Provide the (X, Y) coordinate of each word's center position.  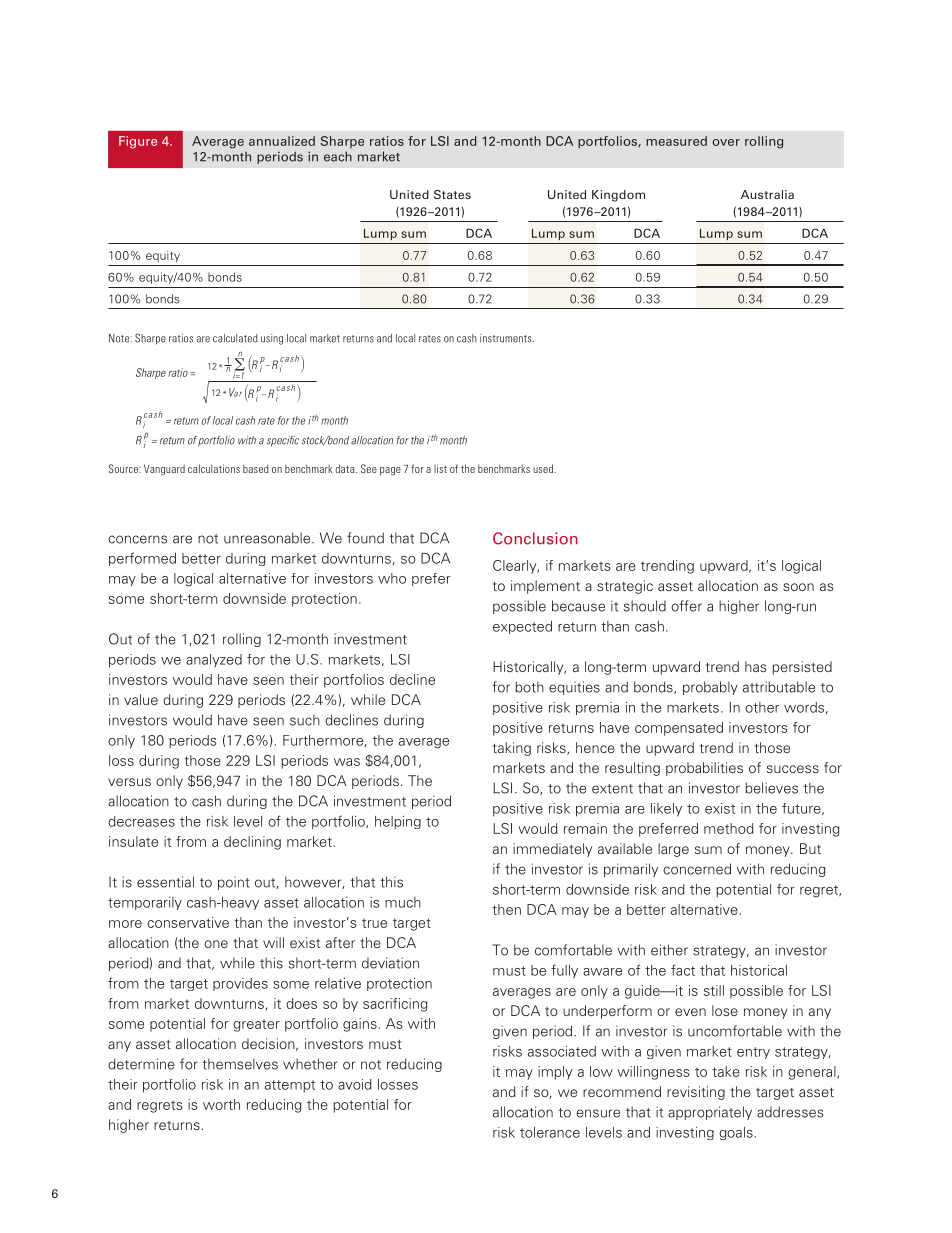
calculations (214, 468)
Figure (138, 142)
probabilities (704, 769)
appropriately (710, 1113)
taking (512, 749)
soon (798, 587)
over (726, 142)
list (440, 468)
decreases (141, 821)
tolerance (550, 1132)
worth (221, 1104)
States (452, 194)
